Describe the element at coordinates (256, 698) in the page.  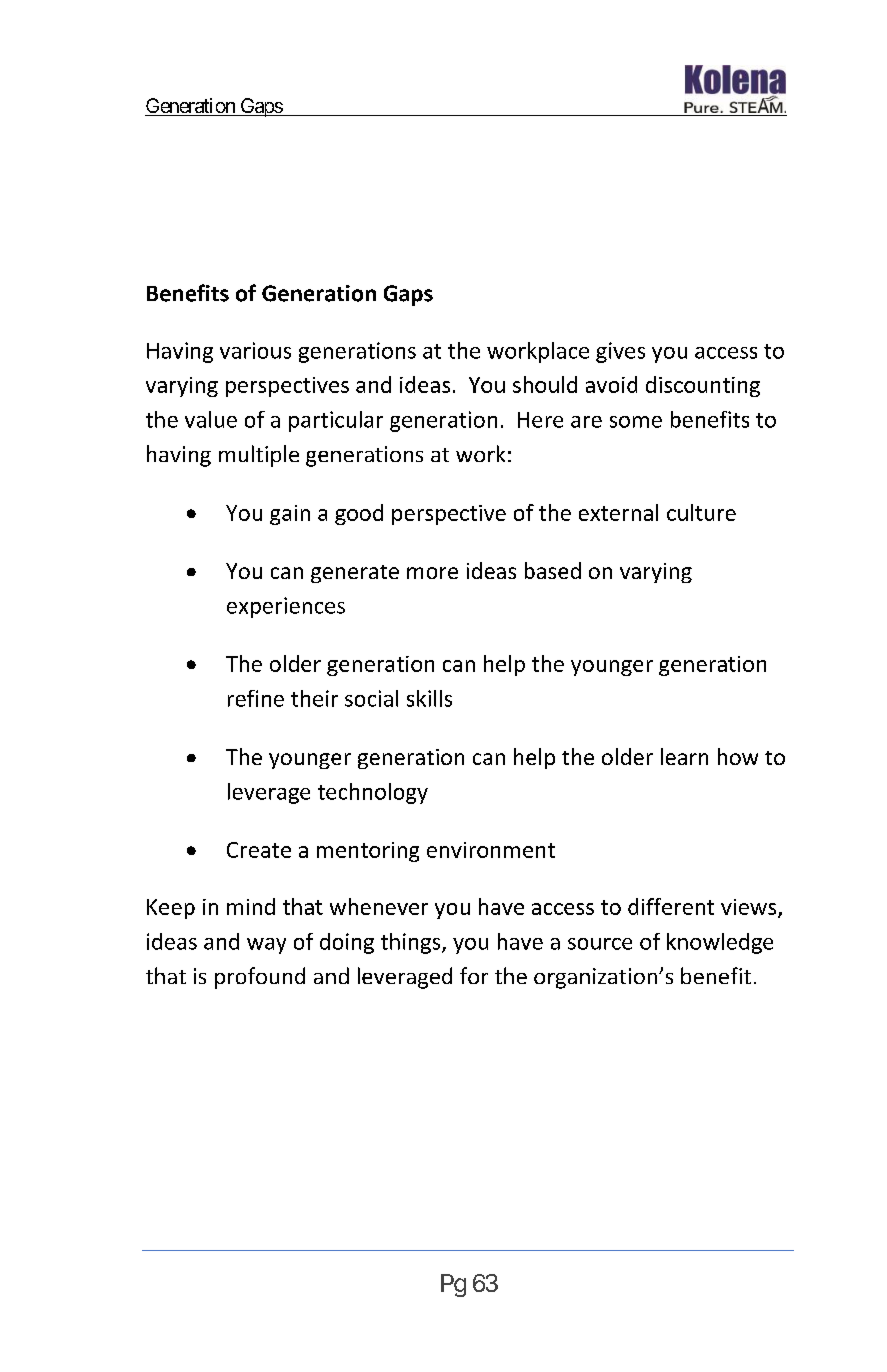
I see `refine` at that location.
